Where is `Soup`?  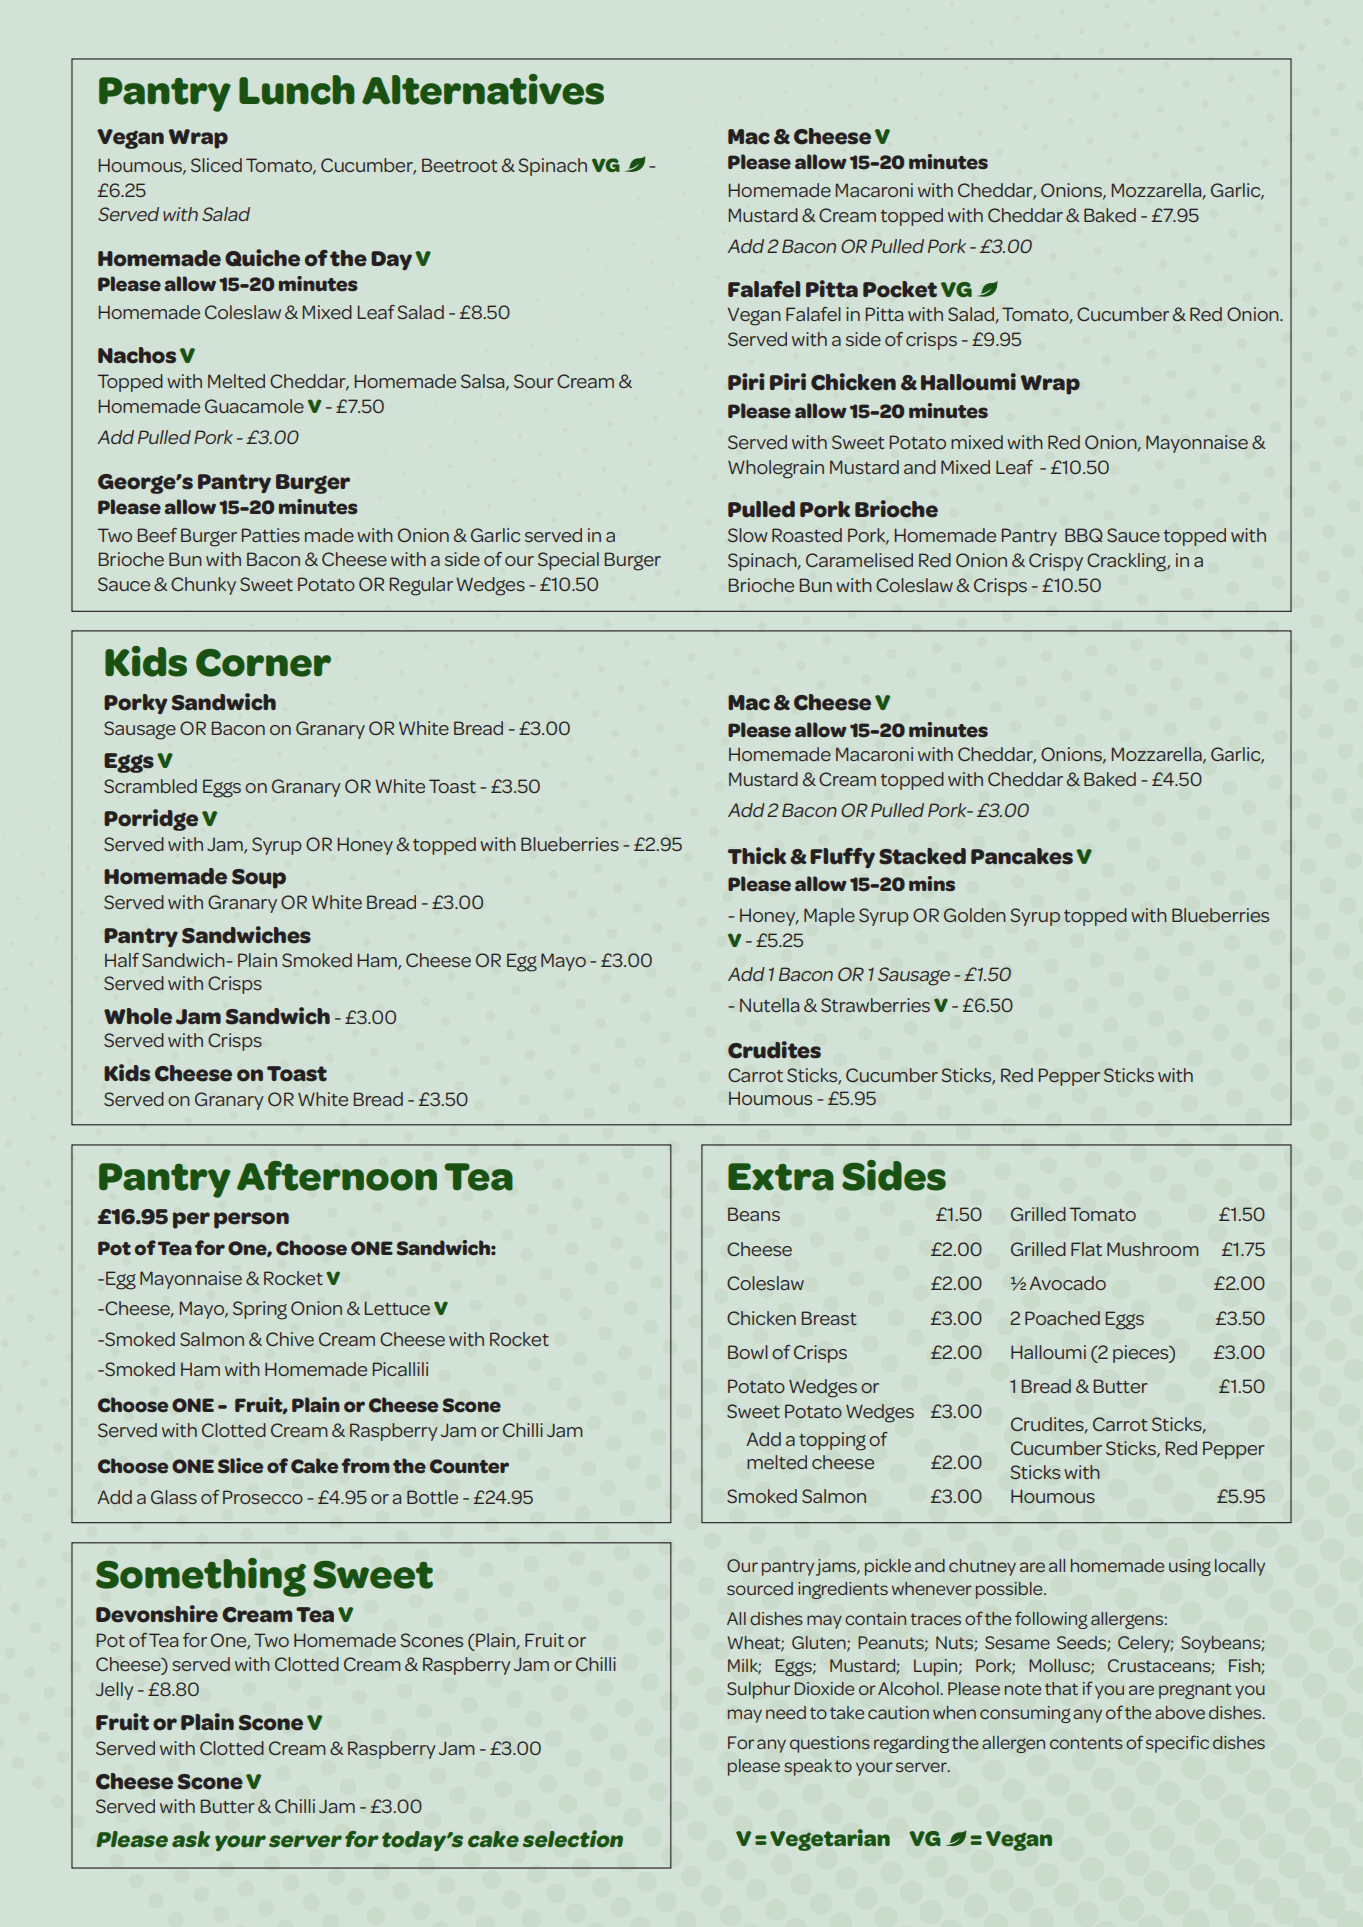 Soup is located at coordinates (259, 879).
